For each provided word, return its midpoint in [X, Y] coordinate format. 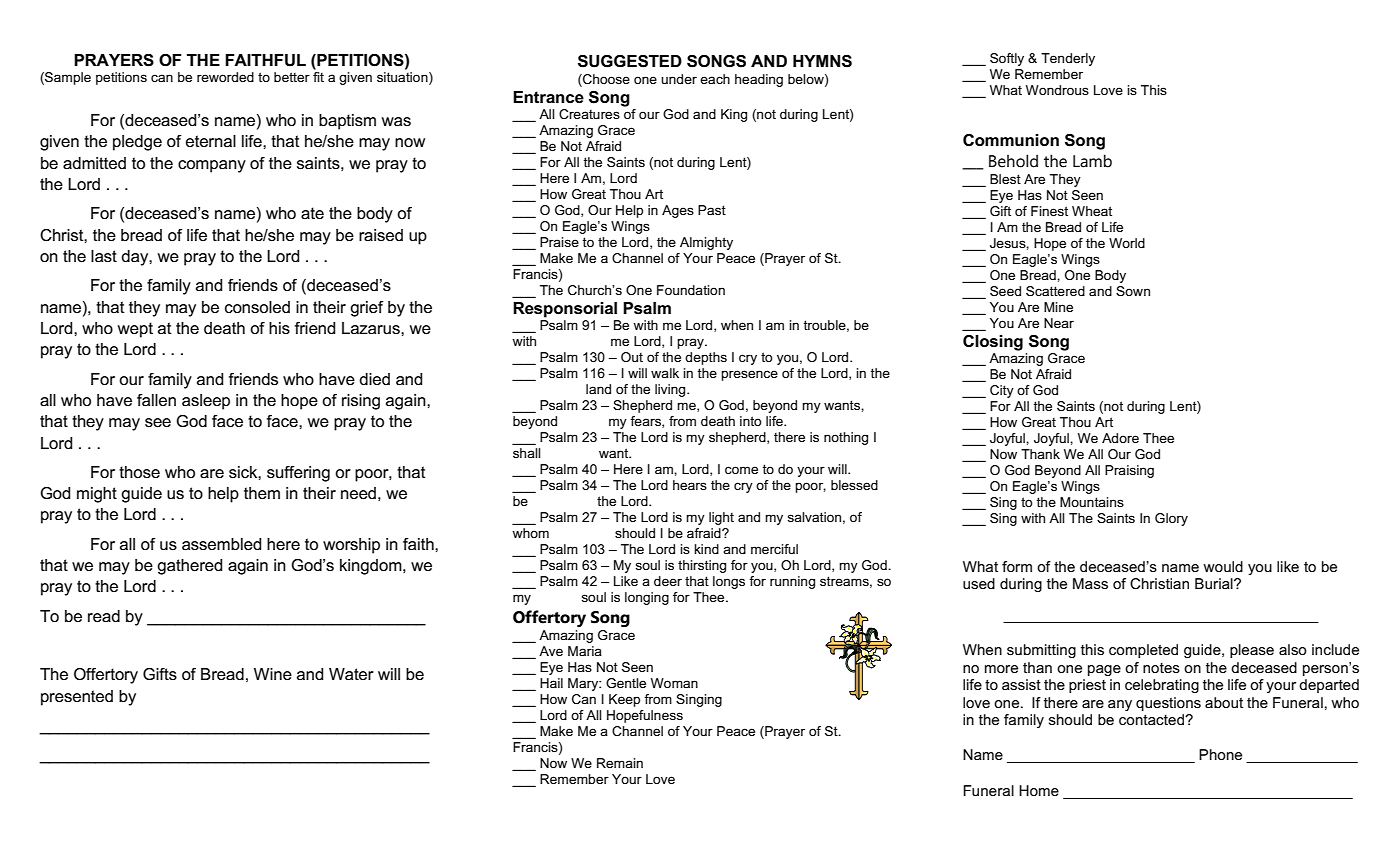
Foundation [691, 290]
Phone [1220, 754]
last [104, 256]
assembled [221, 544]
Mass [1090, 583]
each [715, 79]
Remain [620, 763]
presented [77, 698]
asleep [206, 402]
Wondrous [1057, 90]
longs [729, 582]
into [751, 421]
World [1127, 243]
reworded [225, 77]
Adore [1120, 438]
